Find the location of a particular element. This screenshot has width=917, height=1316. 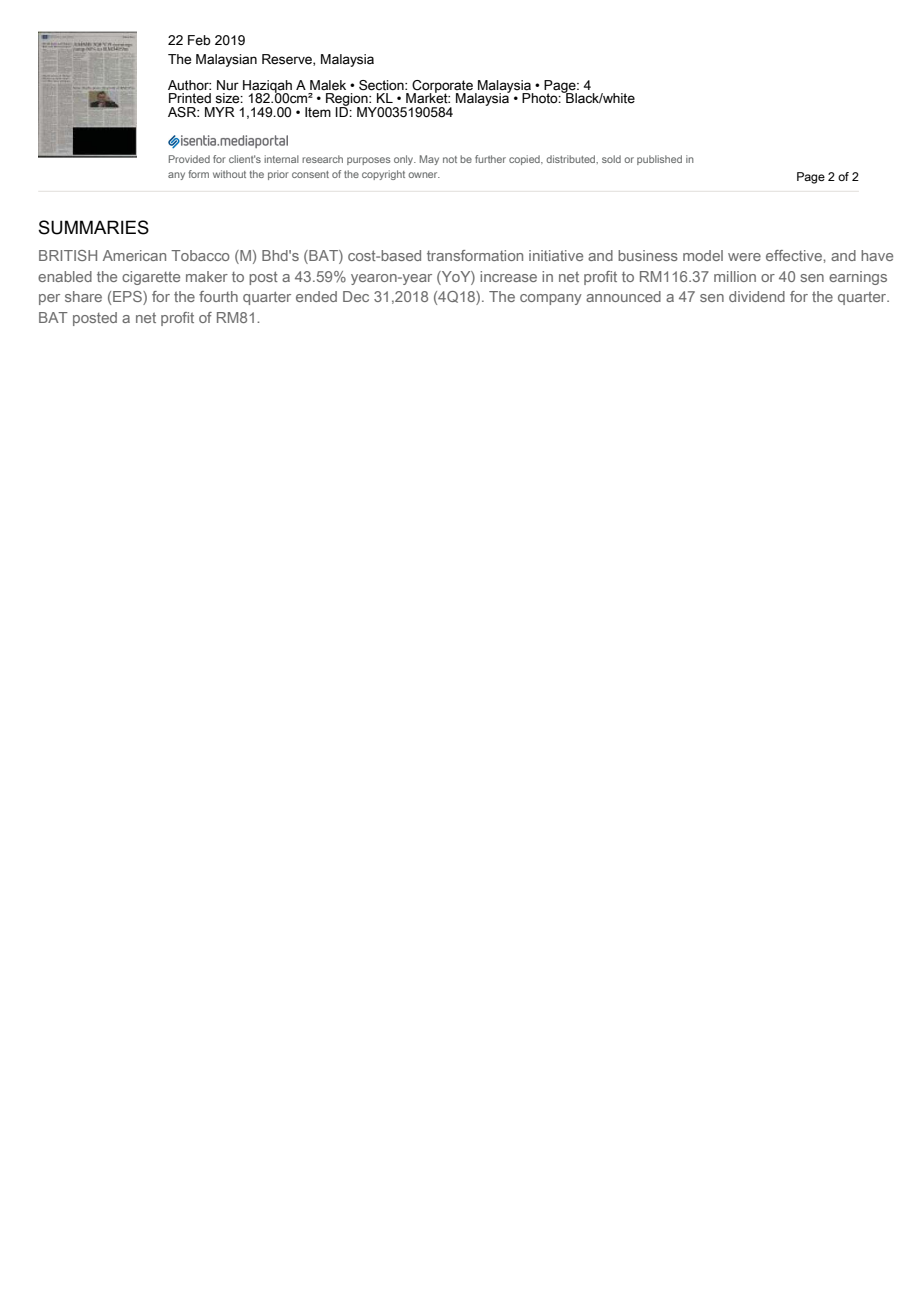

Feb is located at coordinates (199, 40).
